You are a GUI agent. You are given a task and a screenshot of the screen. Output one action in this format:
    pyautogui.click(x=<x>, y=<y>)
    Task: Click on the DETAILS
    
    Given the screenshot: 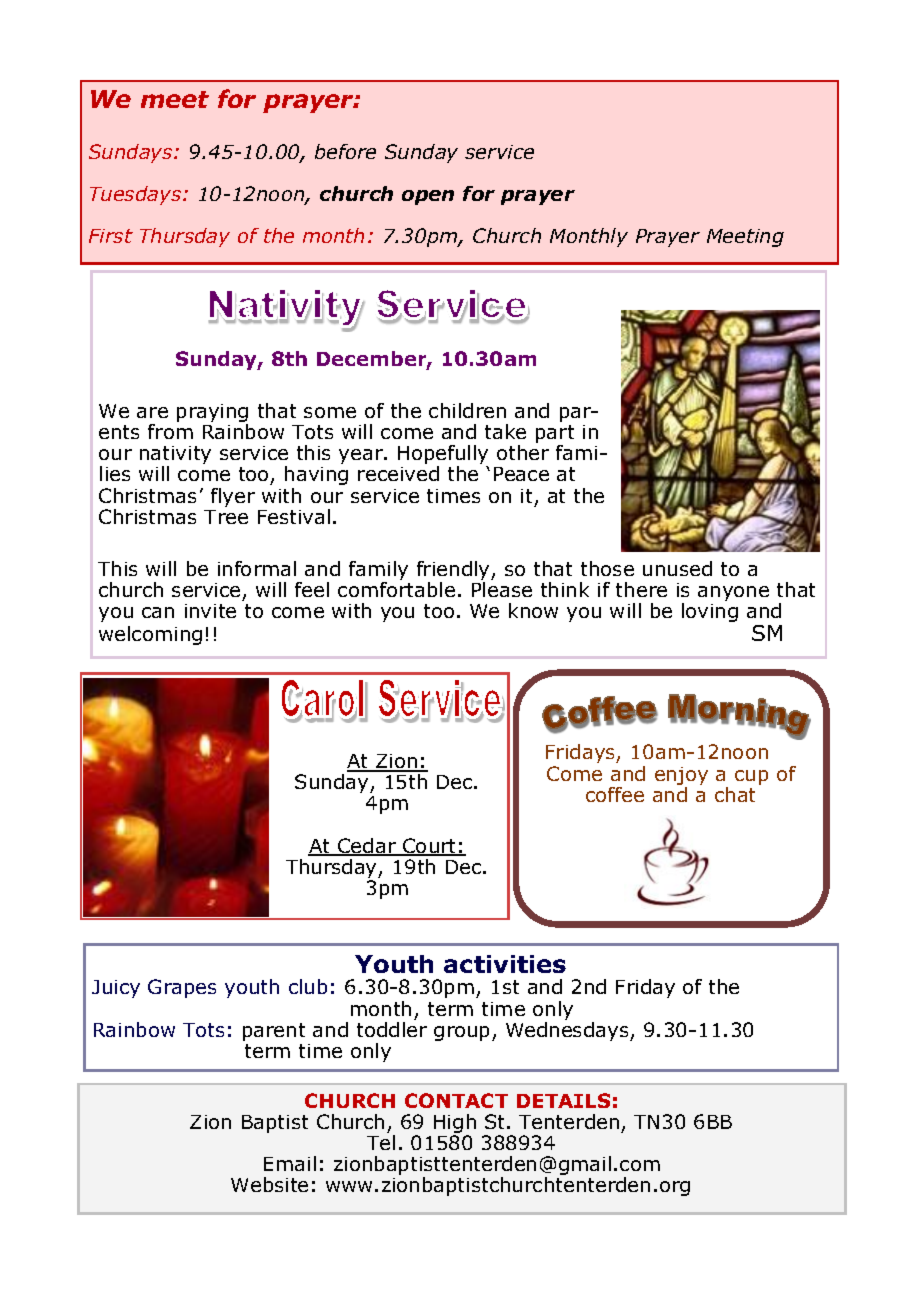 What is the action you would take?
    pyautogui.click(x=563, y=1100)
